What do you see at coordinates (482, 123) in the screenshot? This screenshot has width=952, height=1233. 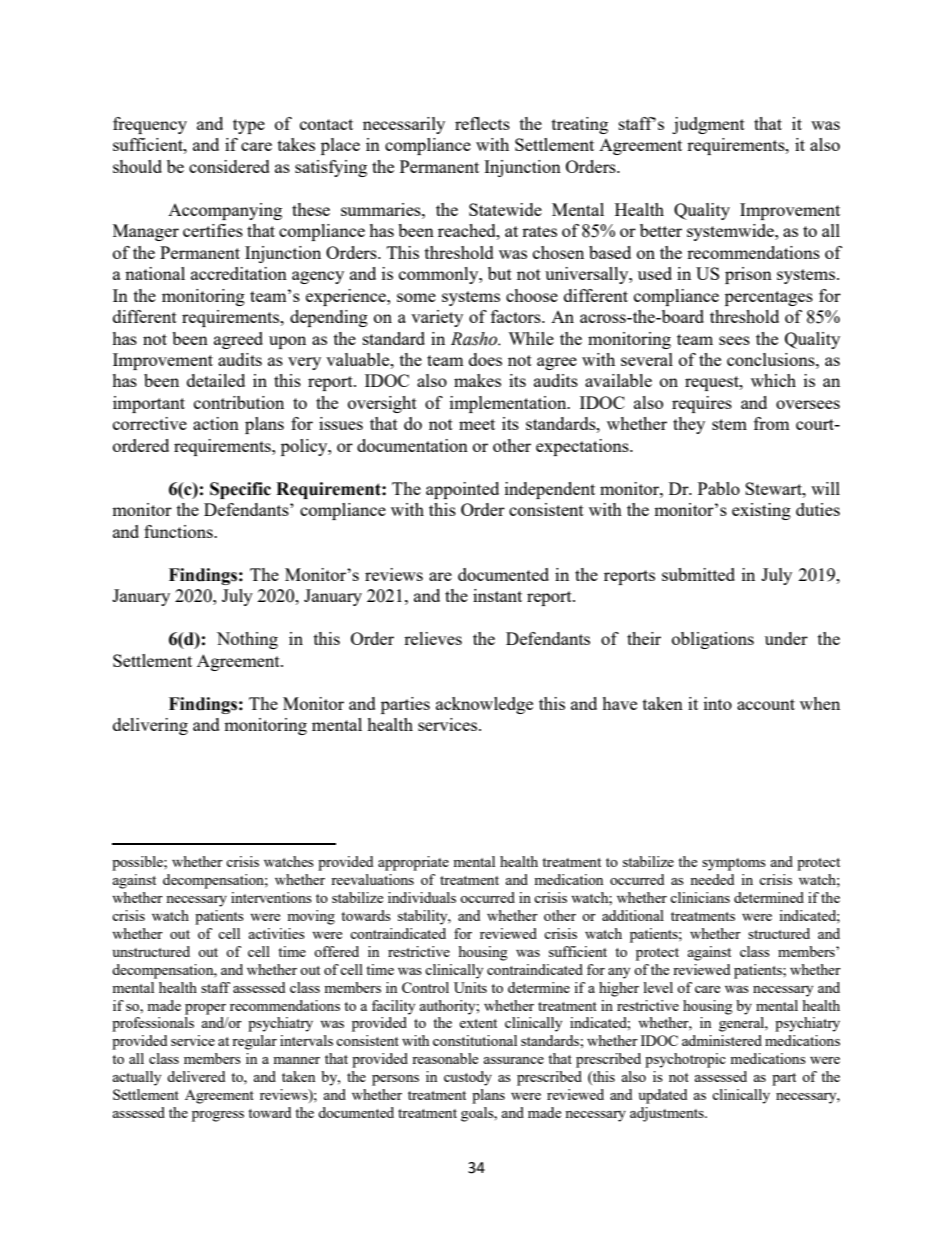 I see `reflects` at bounding box center [482, 123].
